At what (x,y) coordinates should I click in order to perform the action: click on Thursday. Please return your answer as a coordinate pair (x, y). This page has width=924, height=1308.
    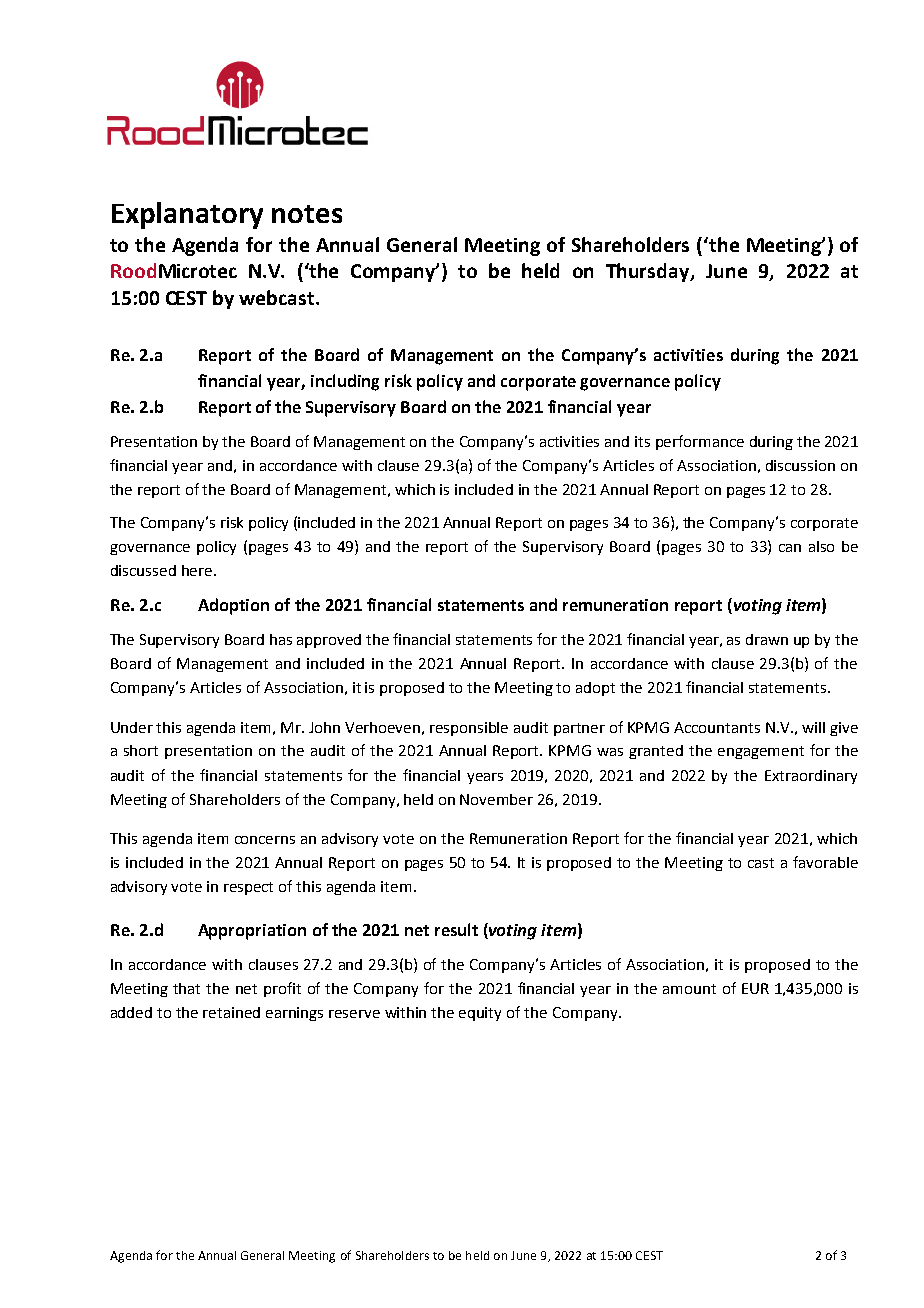
    Looking at the image, I should click on (649, 272).
